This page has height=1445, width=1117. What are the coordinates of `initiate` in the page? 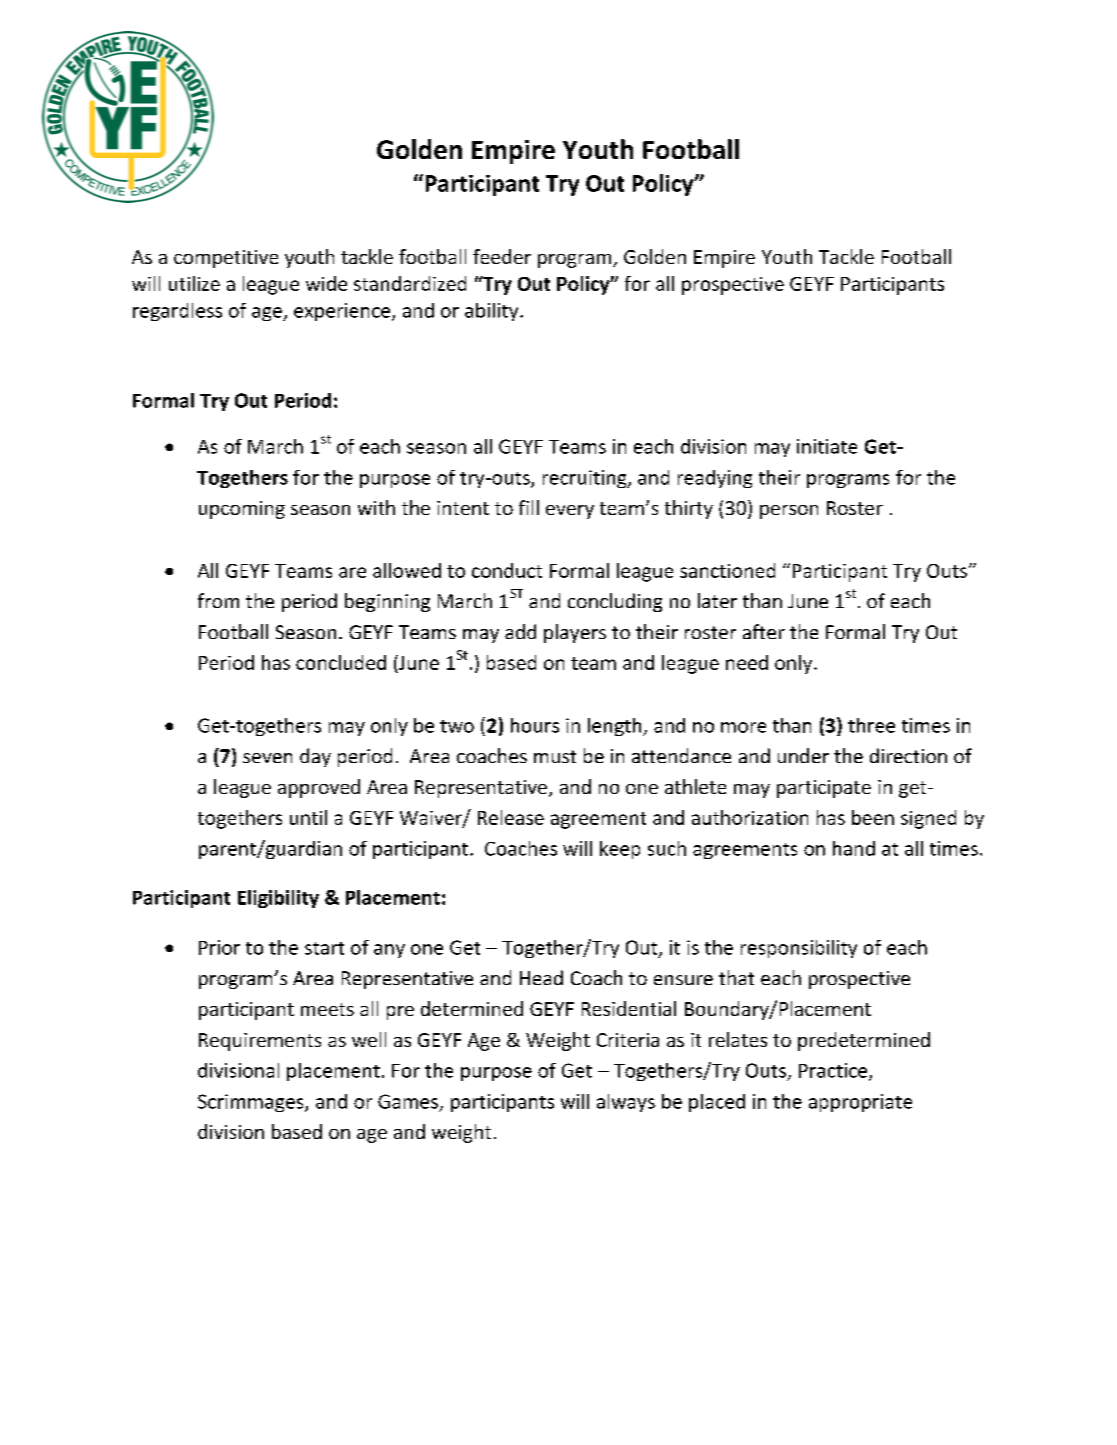 It's located at (827, 446).
